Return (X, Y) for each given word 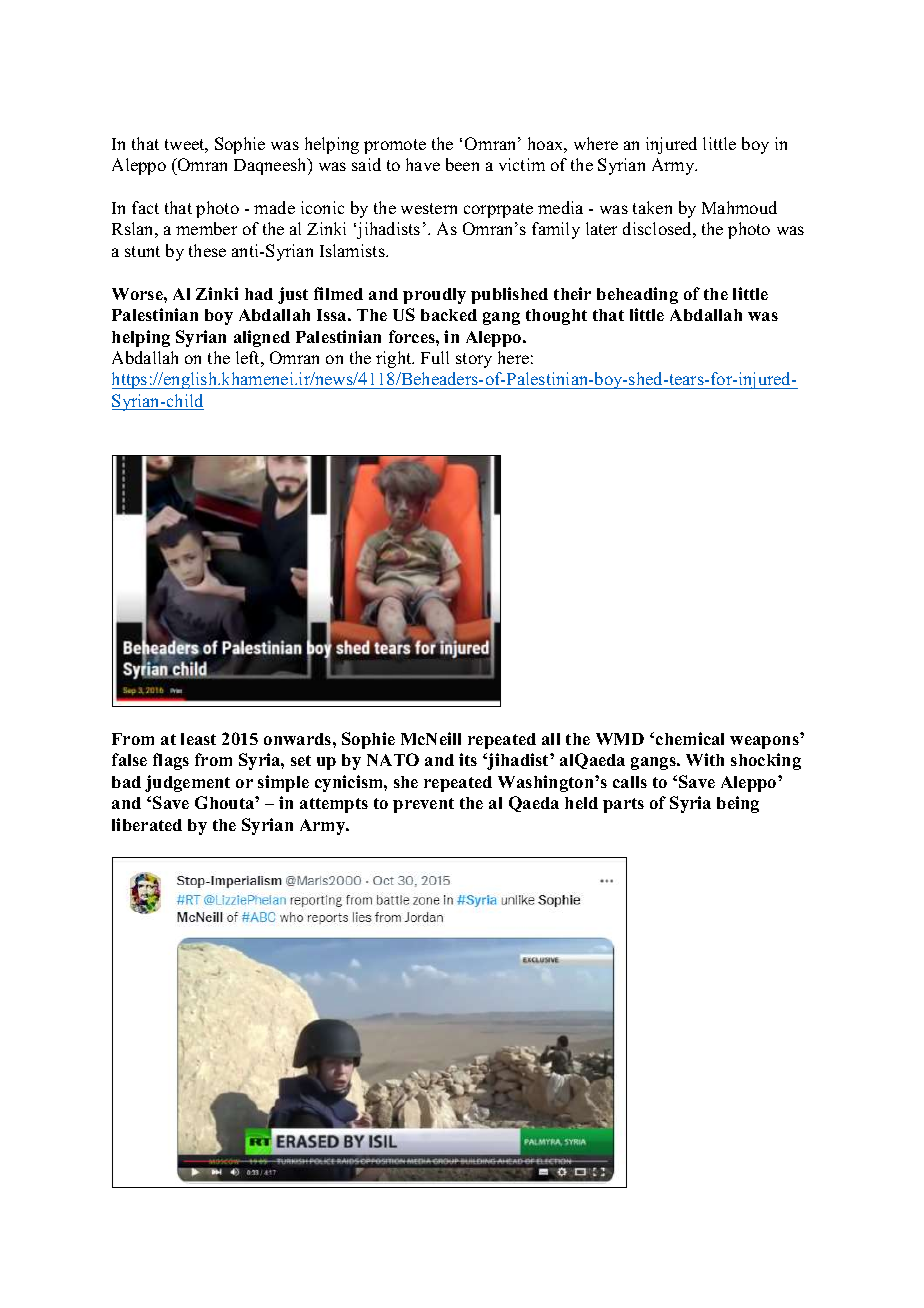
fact (145, 207)
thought (556, 317)
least (198, 739)
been (462, 164)
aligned (262, 338)
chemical (690, 738)
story (474, 360)
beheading (637, 295)
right (395, 359)
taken (652, 207)
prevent (423, 805)
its (468, 759)
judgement (187, 783)
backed (449, 315)
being (738, 804)
